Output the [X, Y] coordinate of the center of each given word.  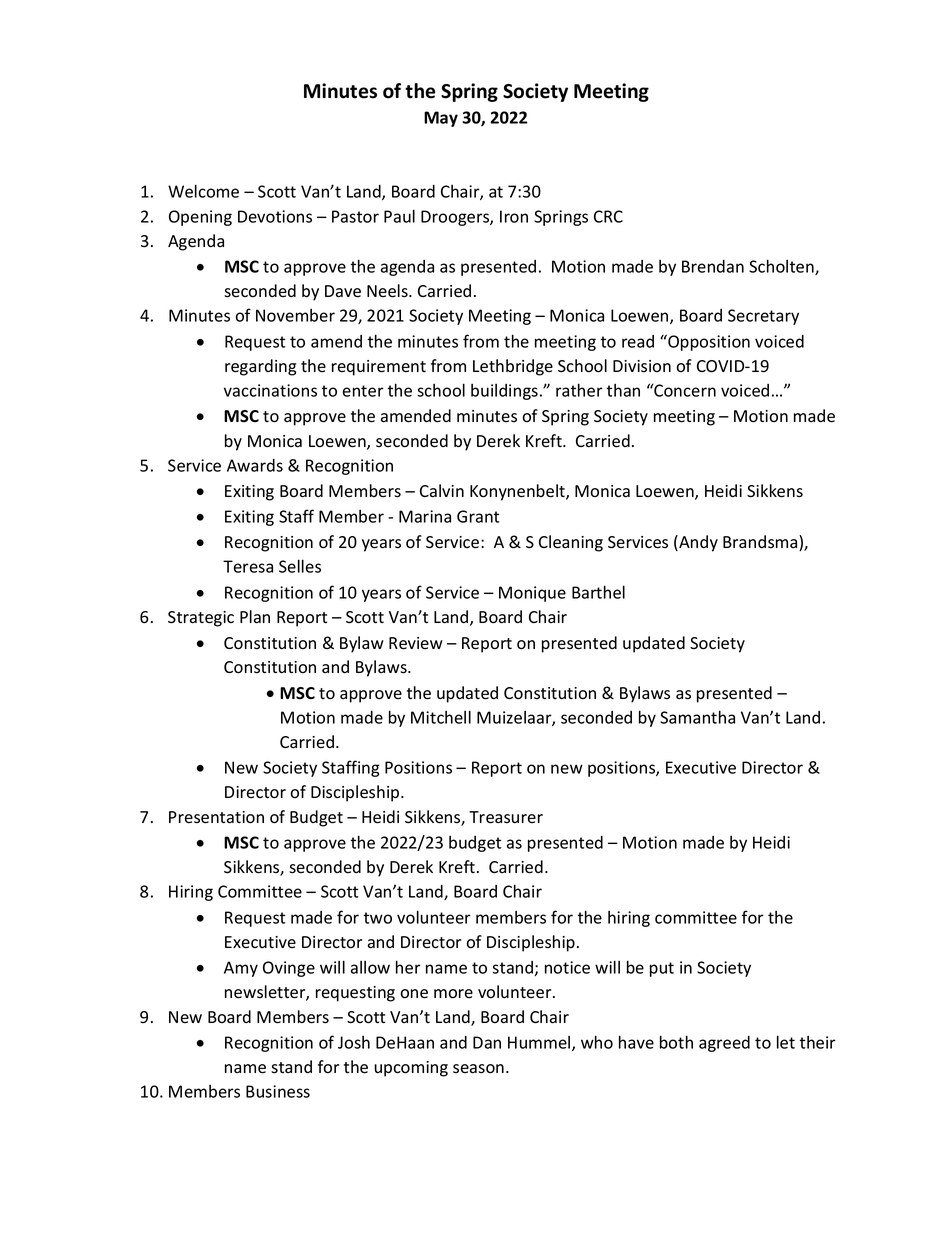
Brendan [713, 266]
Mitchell [441, 717]
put [662, 969]
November [295, 315]
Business [278, 1091]
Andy [697, 543]
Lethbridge [513, 367]
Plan [255, 617]
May [441, 119]
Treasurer [506, 817]
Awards [255, 465]
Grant [478, 516]
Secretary [763, 317]
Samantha [697, 717]
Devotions [275, 216]
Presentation [216, 817]
